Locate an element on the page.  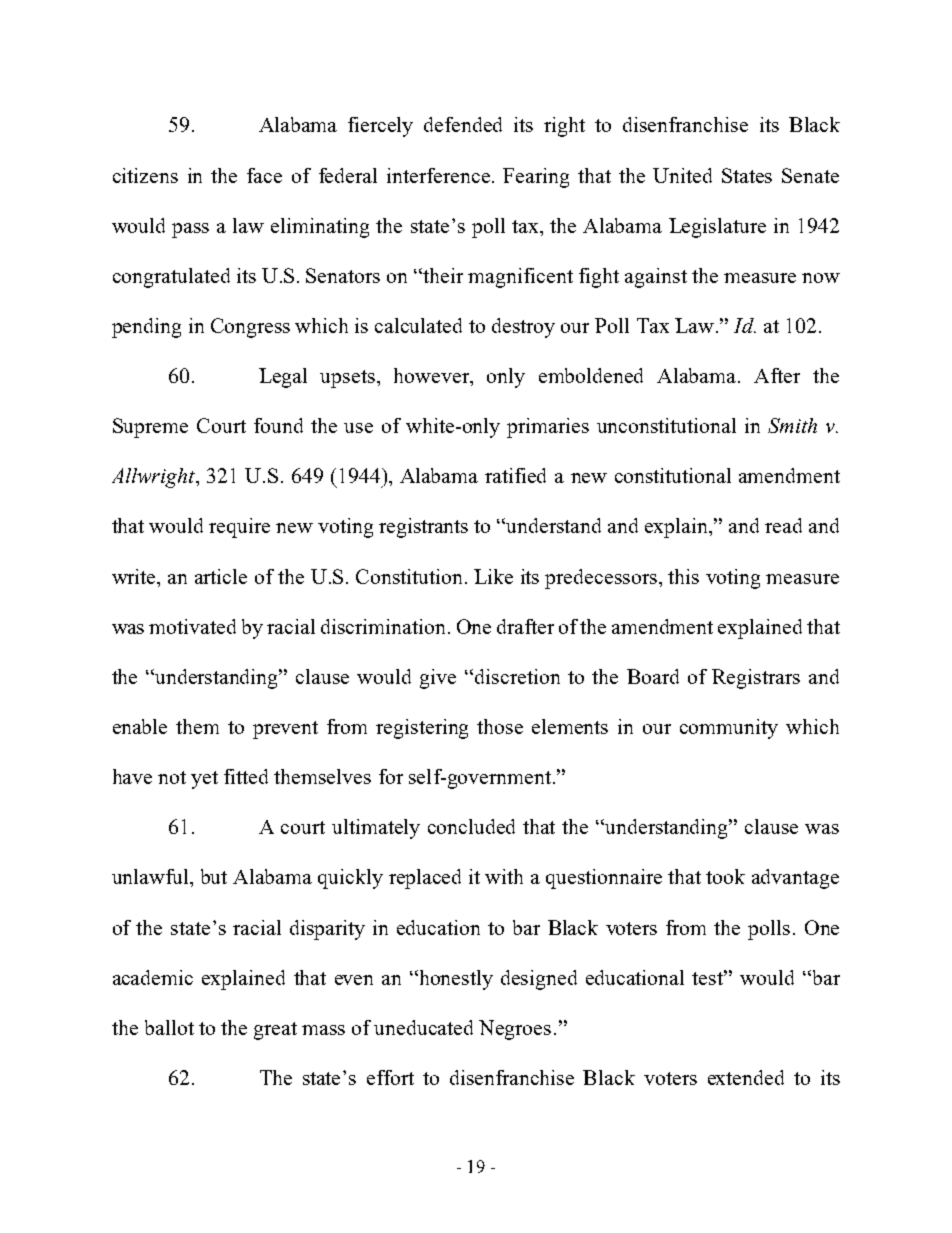
however is located at coordinates (433, 377).
